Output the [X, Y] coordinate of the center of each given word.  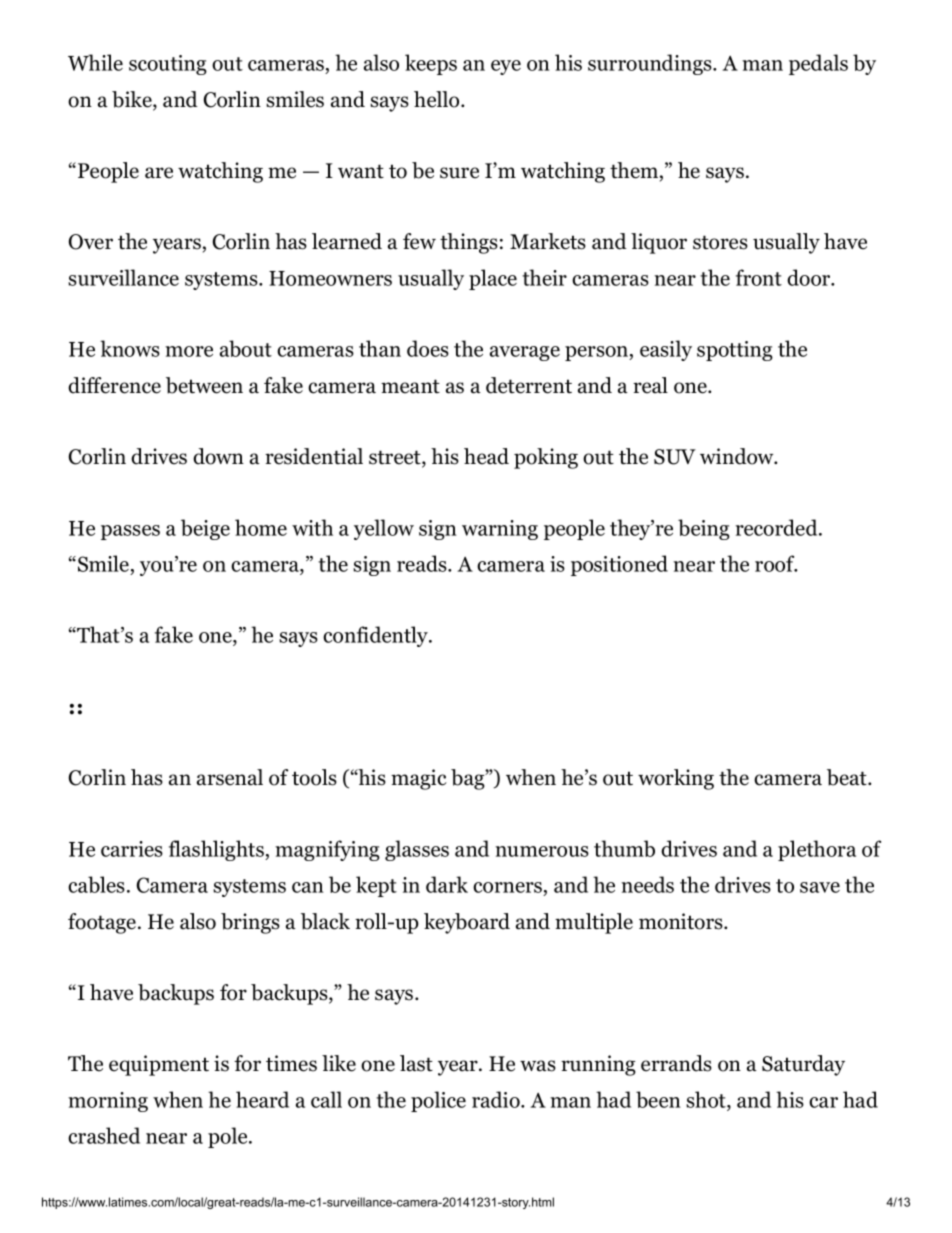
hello [436, 99]
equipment [159, 1065]
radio [497, 1099]
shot [707, 1099]
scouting [168, 65]
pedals [818, 64]
